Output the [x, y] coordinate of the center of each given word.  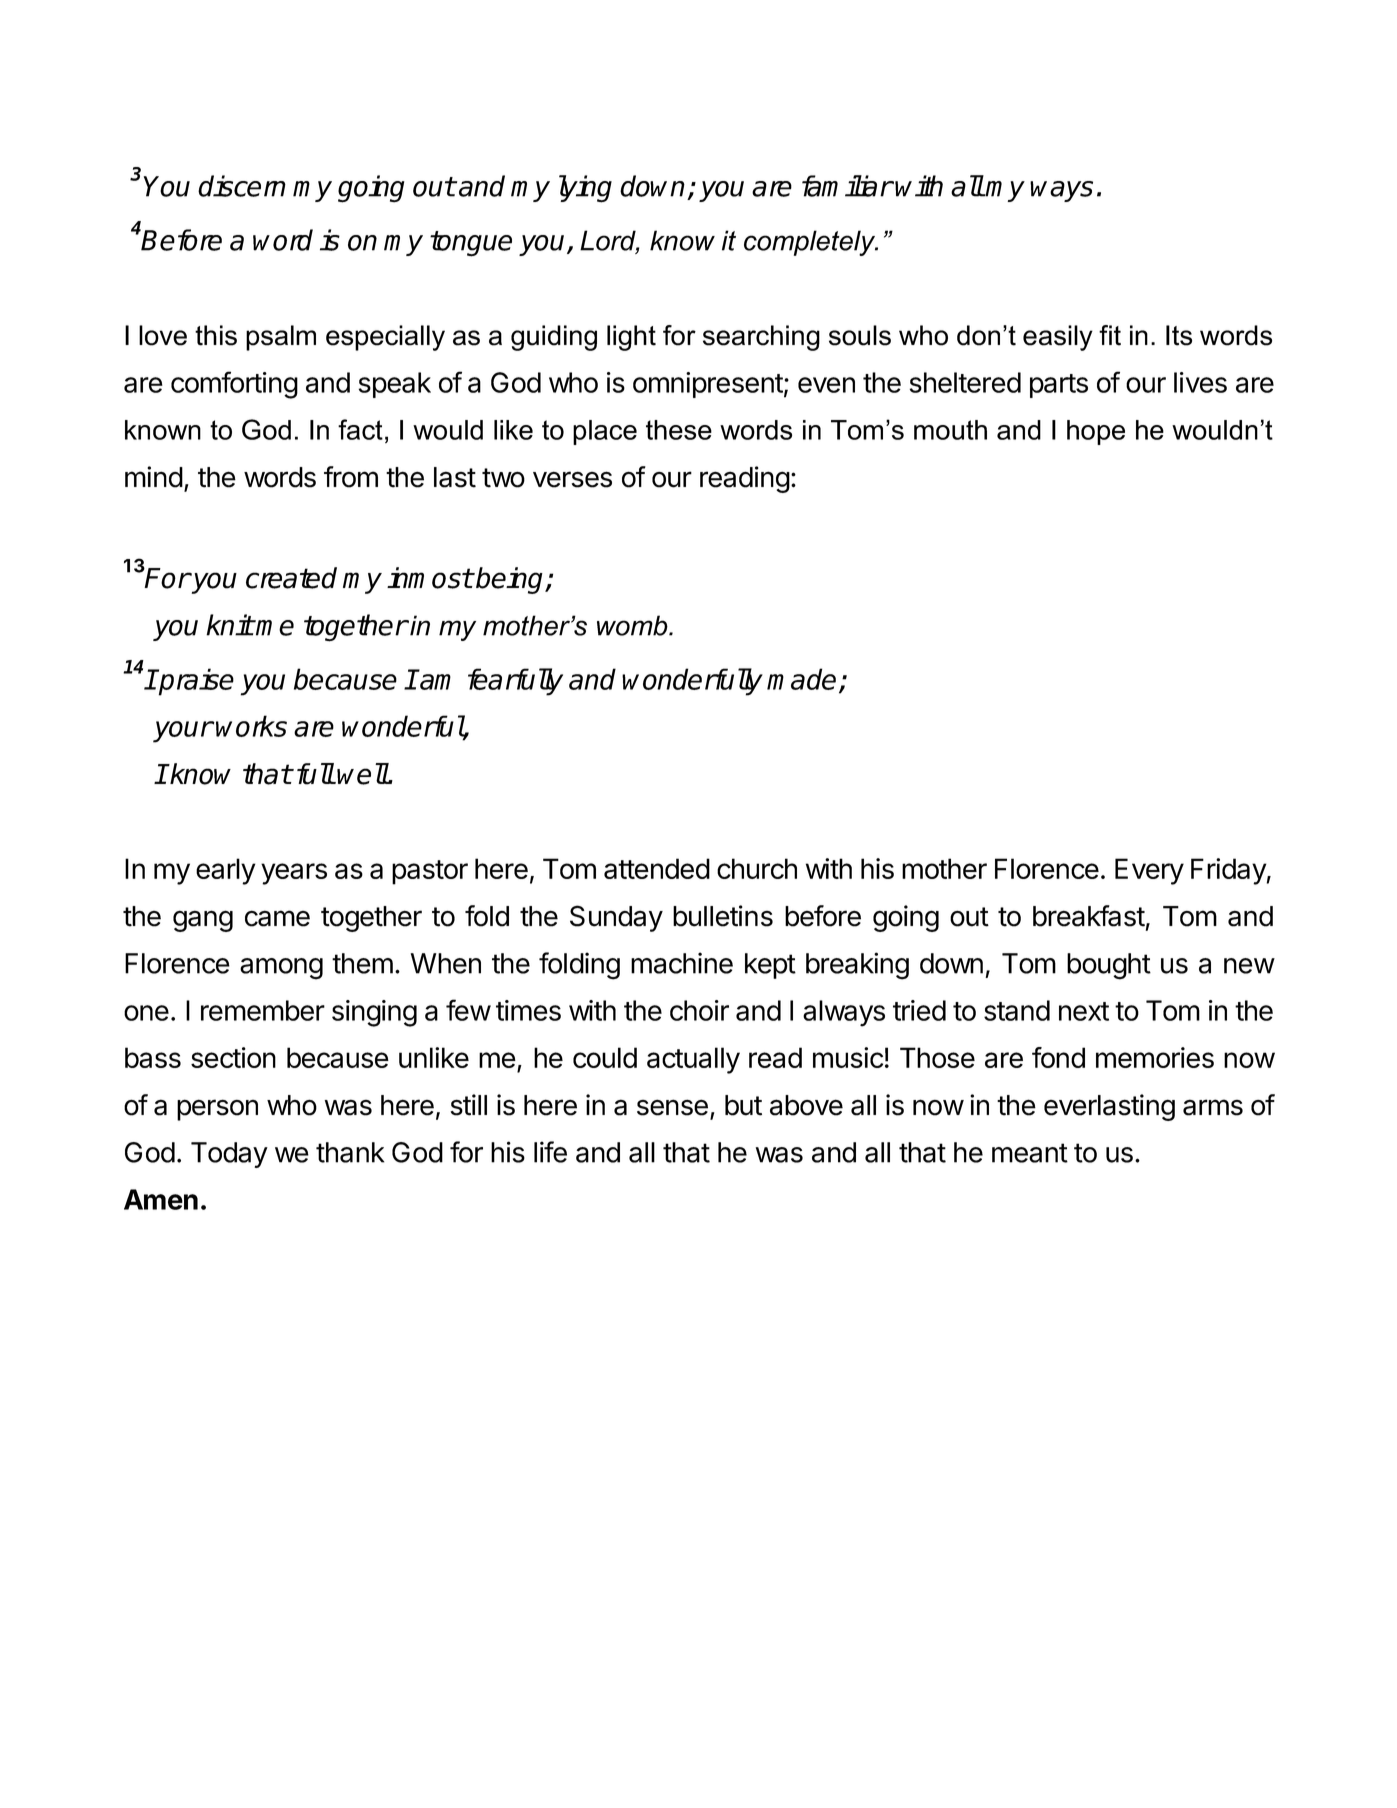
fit [1110, 335]
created [291, 578]
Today [229, 1155]
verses [572, 479]
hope [1096, 432]
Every [1149, 871]
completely [811, 243]
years [294, 874]
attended [657, 868]
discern [242, 186]
